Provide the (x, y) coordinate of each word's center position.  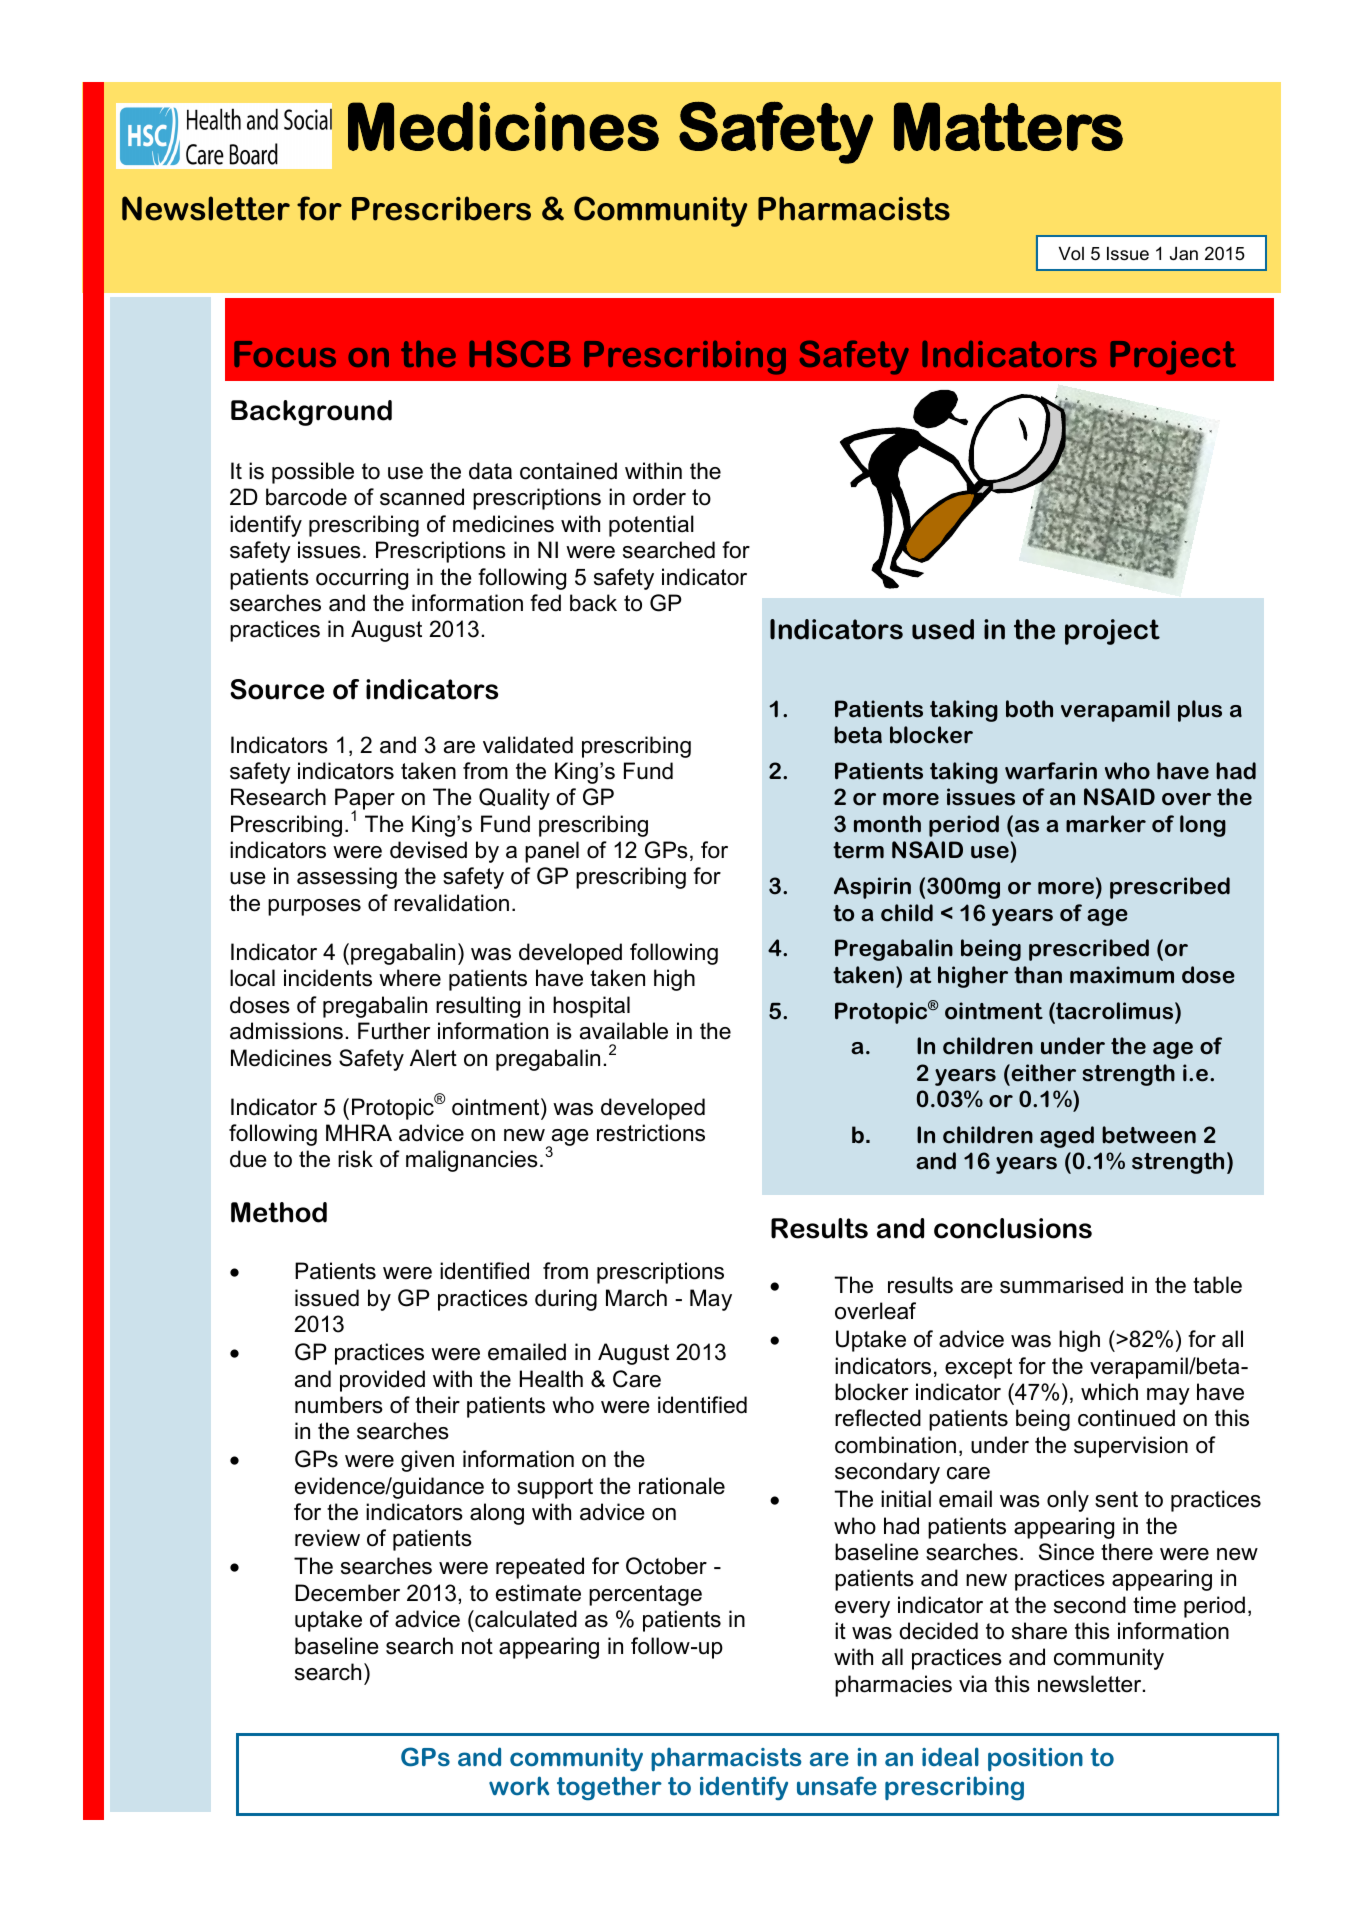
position (1035, 1759)
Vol (1071, 253)
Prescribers (441, 208)
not (477, 1646)
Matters (1008, 126)
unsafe (837, 1786)
